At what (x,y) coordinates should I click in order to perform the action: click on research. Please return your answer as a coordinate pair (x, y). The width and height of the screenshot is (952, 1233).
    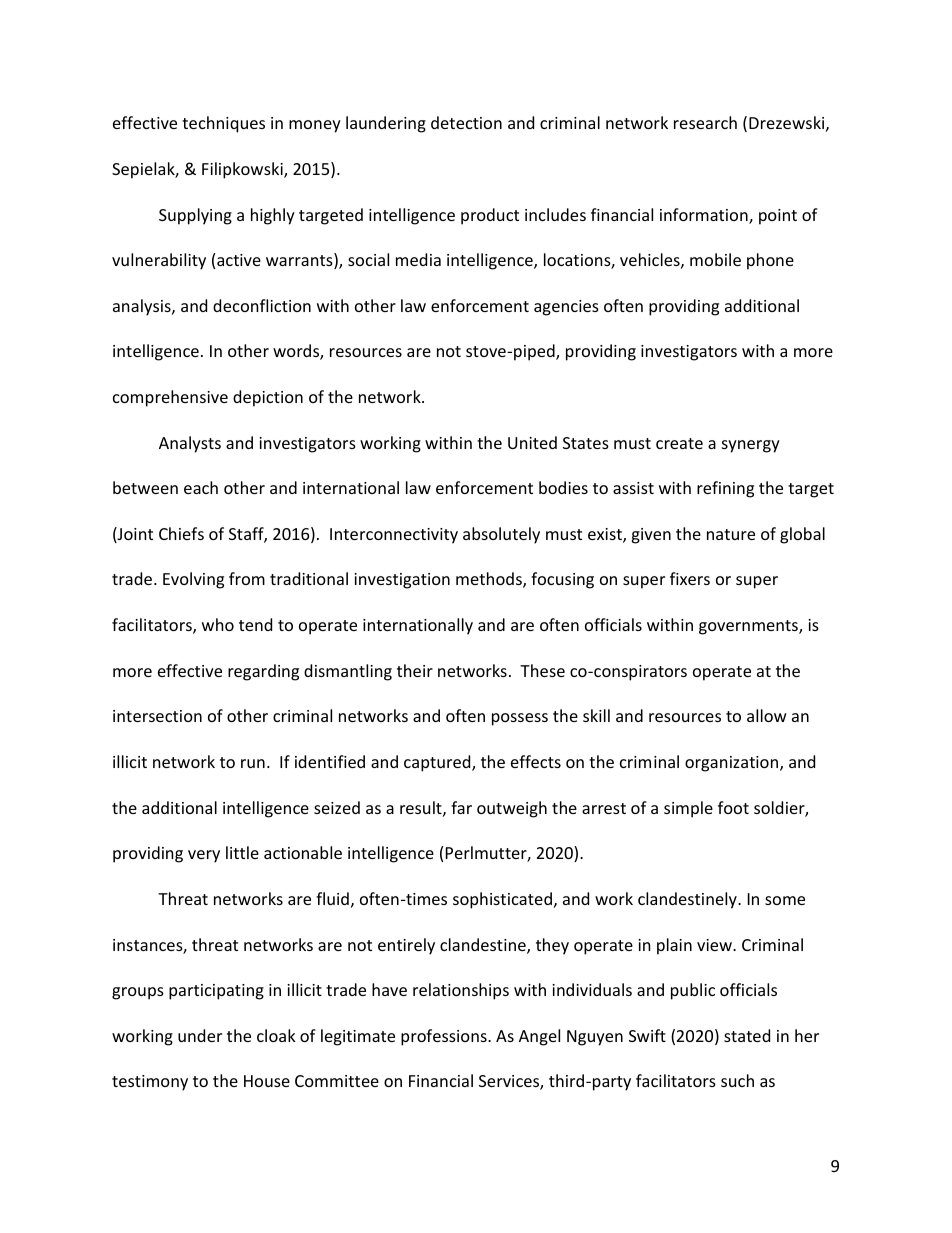
    Looking at the image, I should click on (705, 122).
